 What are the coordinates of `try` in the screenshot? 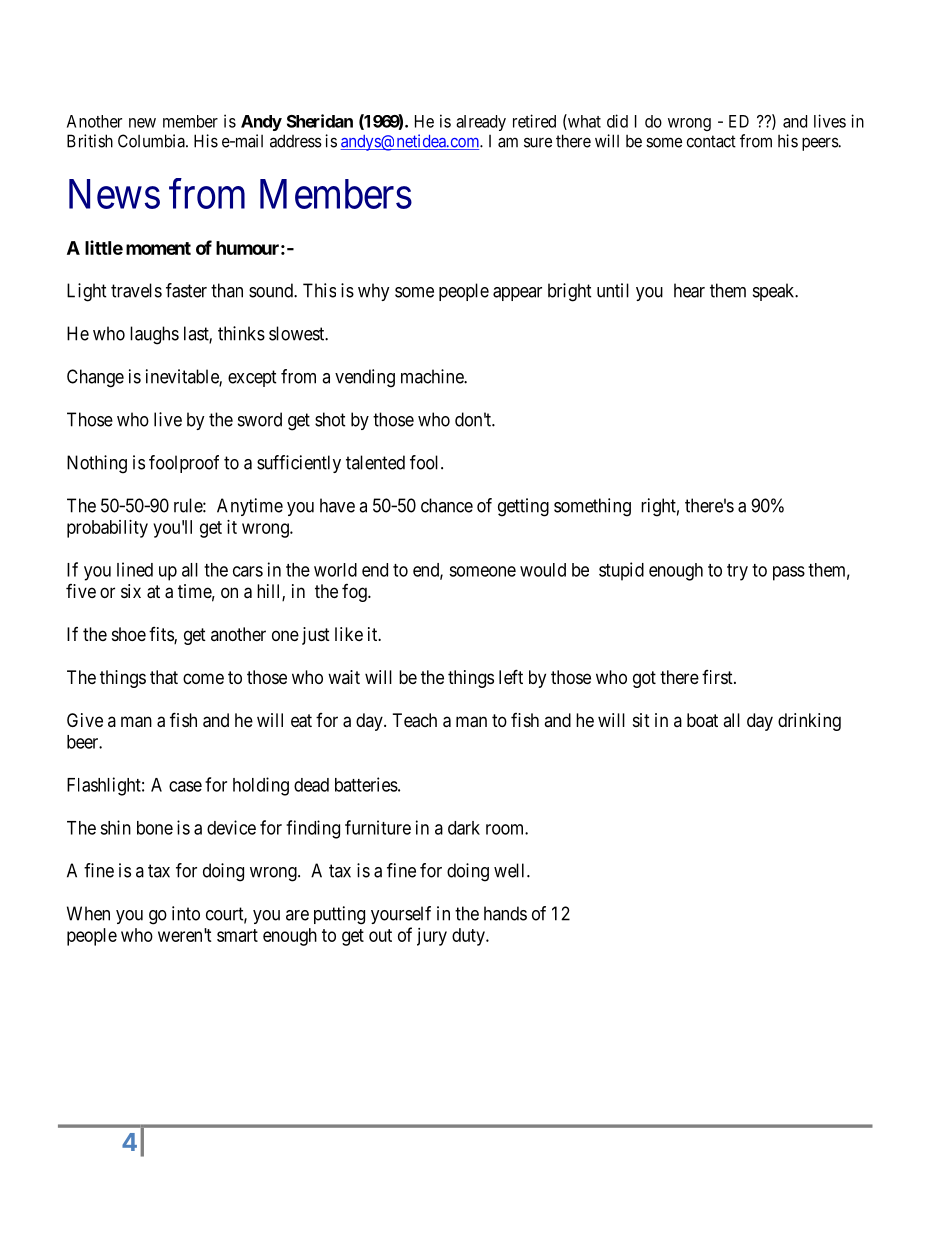 It's located at (737, 572).
